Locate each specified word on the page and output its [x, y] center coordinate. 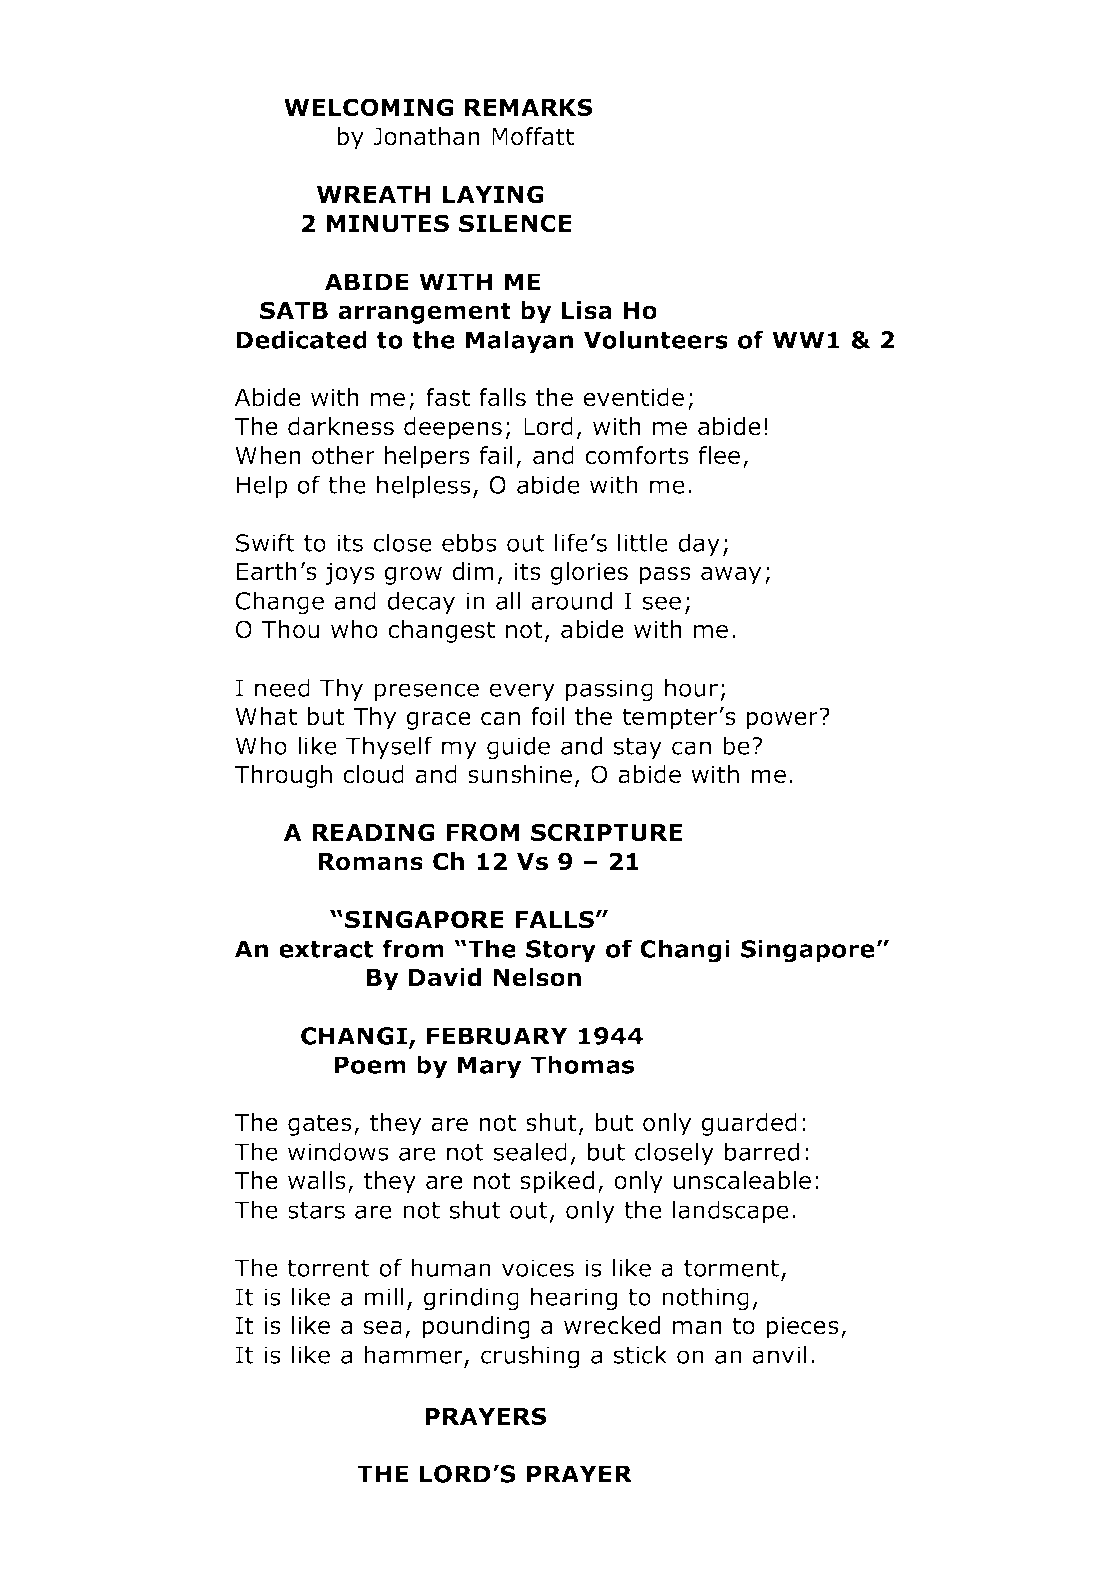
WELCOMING [368, 107]
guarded [749, 1124]
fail [496, 455]
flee [719, 455]
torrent [328, 1268]
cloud [373, 774]
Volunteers [656, 339]
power [783, 720]
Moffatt [533, 136]
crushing [530, 1357]
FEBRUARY [497, 1036]
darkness [341, 426]
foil [548, 716]
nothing [705, 1299]
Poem [370, 1065]
